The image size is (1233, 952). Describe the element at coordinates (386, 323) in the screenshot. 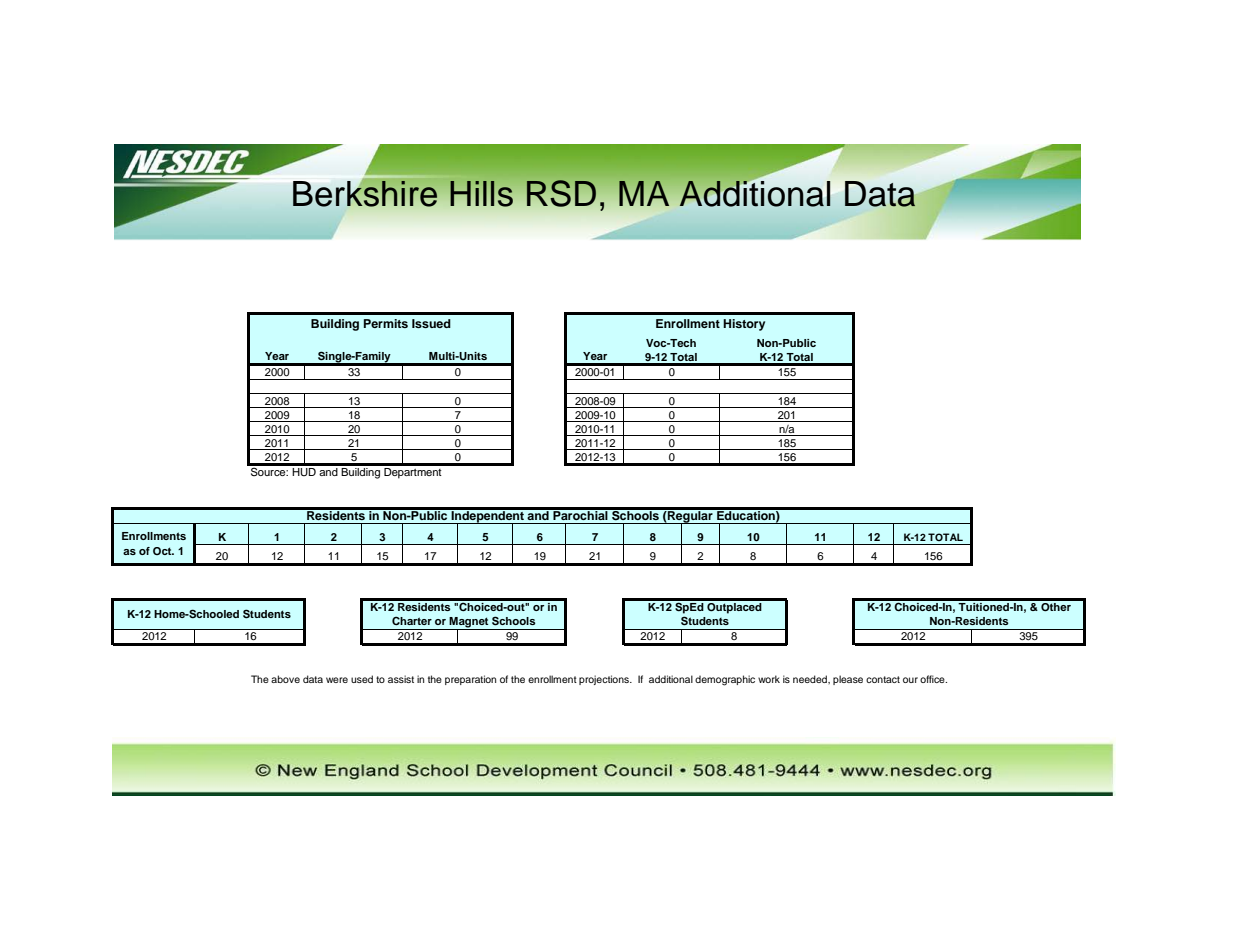

I see `Permits` at that location.
